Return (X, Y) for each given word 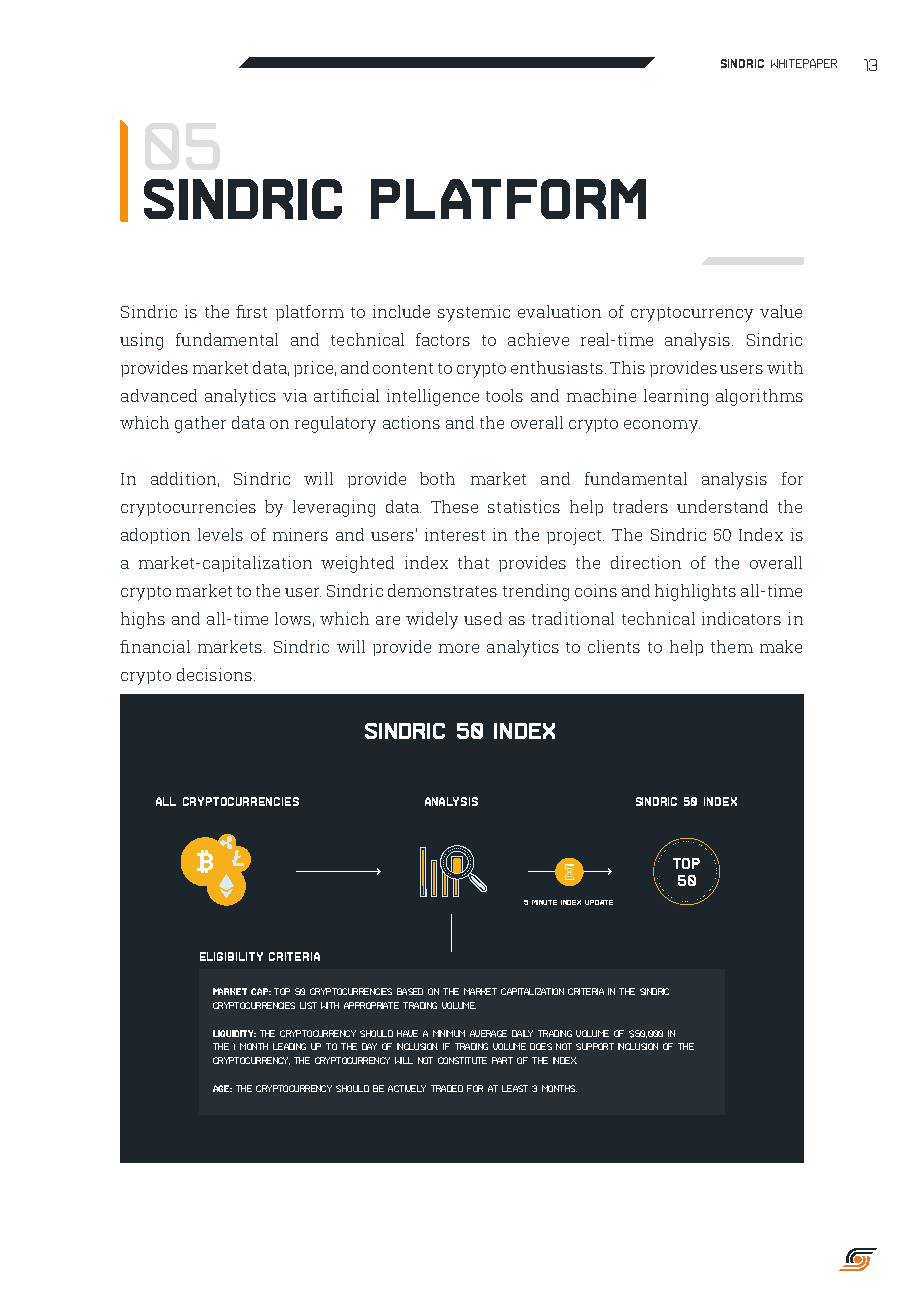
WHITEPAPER (804, 63)
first (251, 311)
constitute (462, 1060)
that (473, 562)
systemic (474, 313)
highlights (695, 592)
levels (220, 534)
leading (289, 1046)
